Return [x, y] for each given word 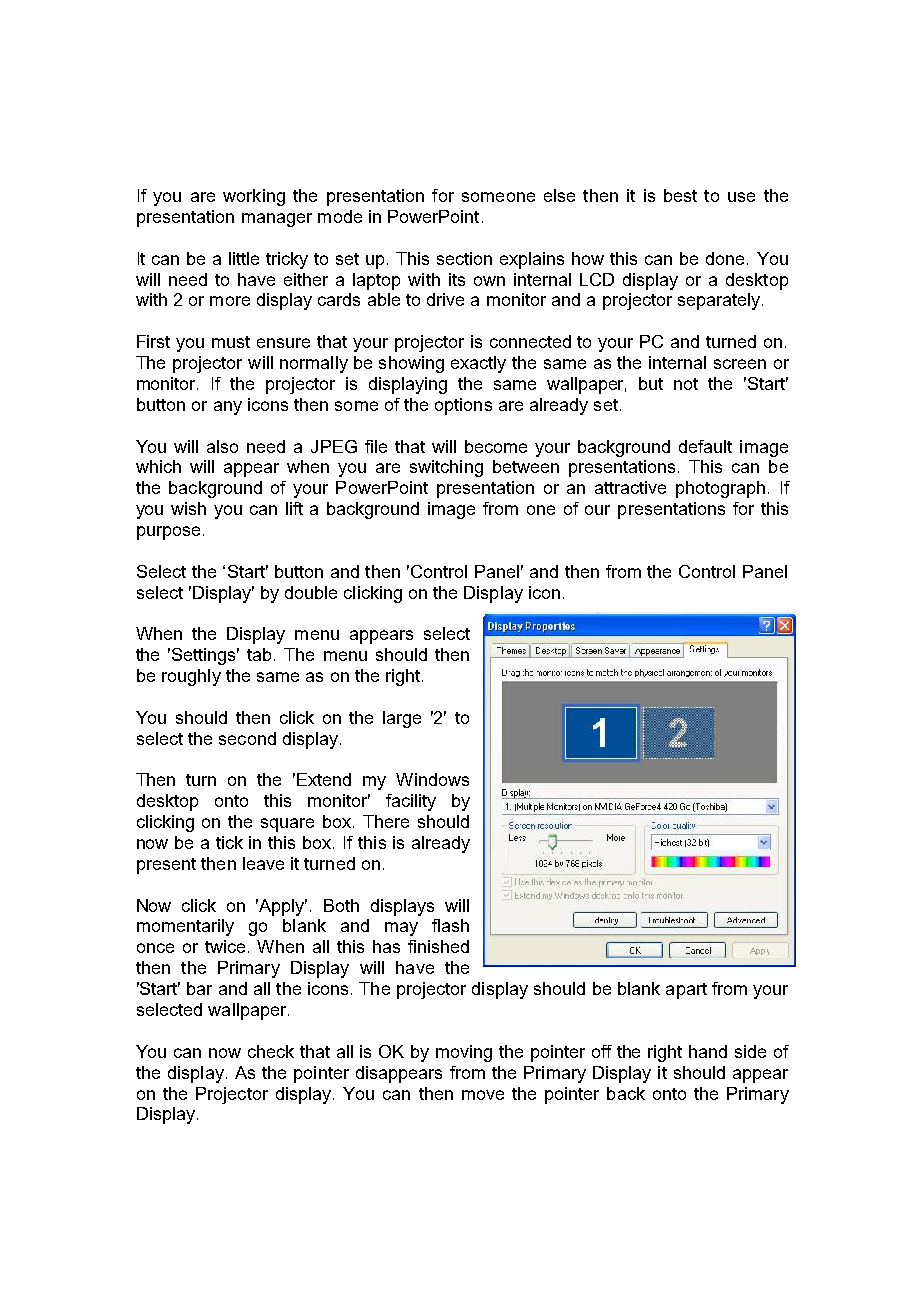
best [680, 195]
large [402, 719]
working [254, 197]
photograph [720, 489]
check [271, 1051]
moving [464, 1053]
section [464, 258]
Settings [205, 656]
